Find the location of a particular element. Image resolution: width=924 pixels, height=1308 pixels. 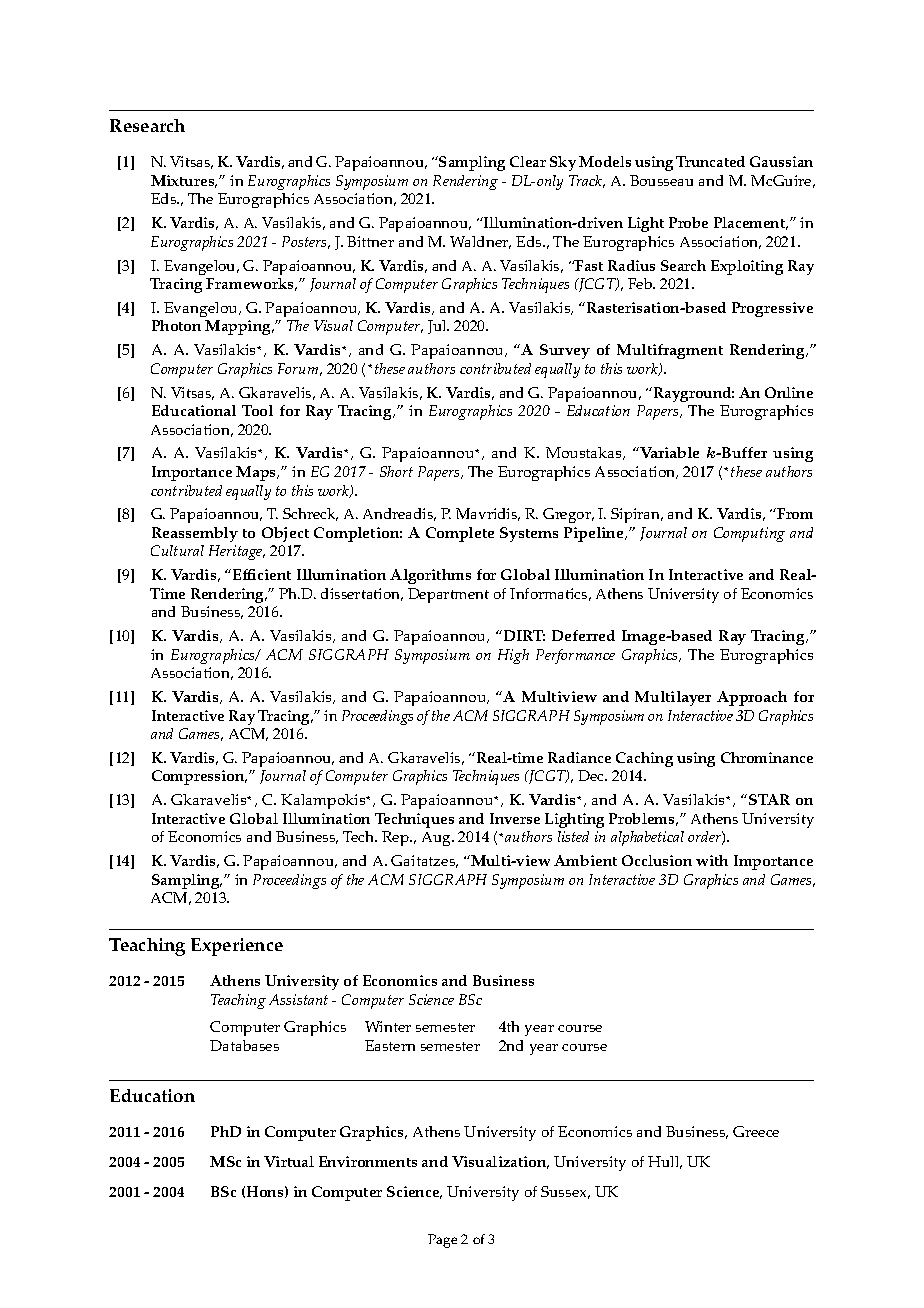

Short is located at coordinates (396, 471).
